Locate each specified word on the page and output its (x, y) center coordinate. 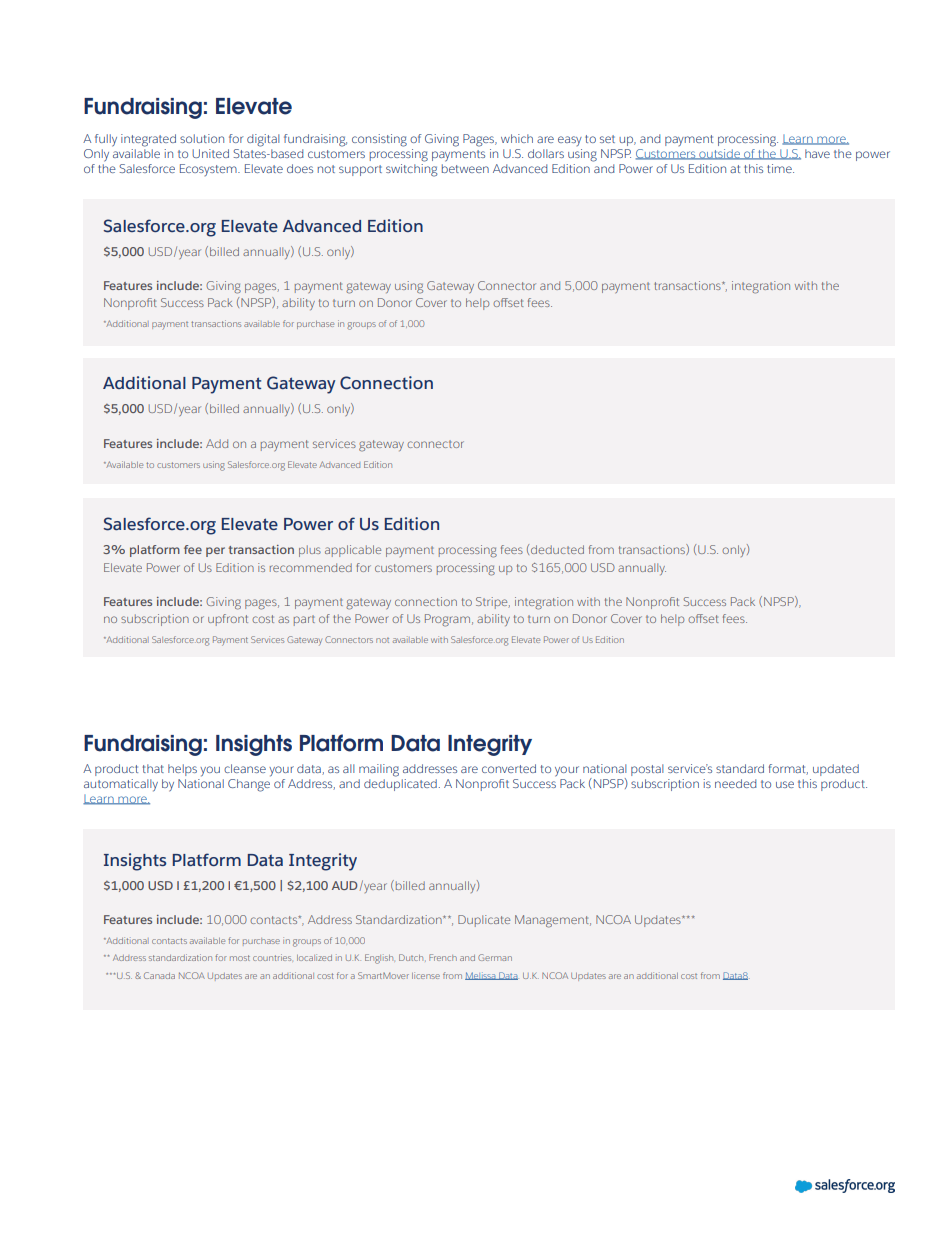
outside (719, 154)
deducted (557, 549)
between (465, 168)
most (240, 958)
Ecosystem (209, 170)
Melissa (481, 976)
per (215, 552)
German (495, 957)
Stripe (493, 603)
